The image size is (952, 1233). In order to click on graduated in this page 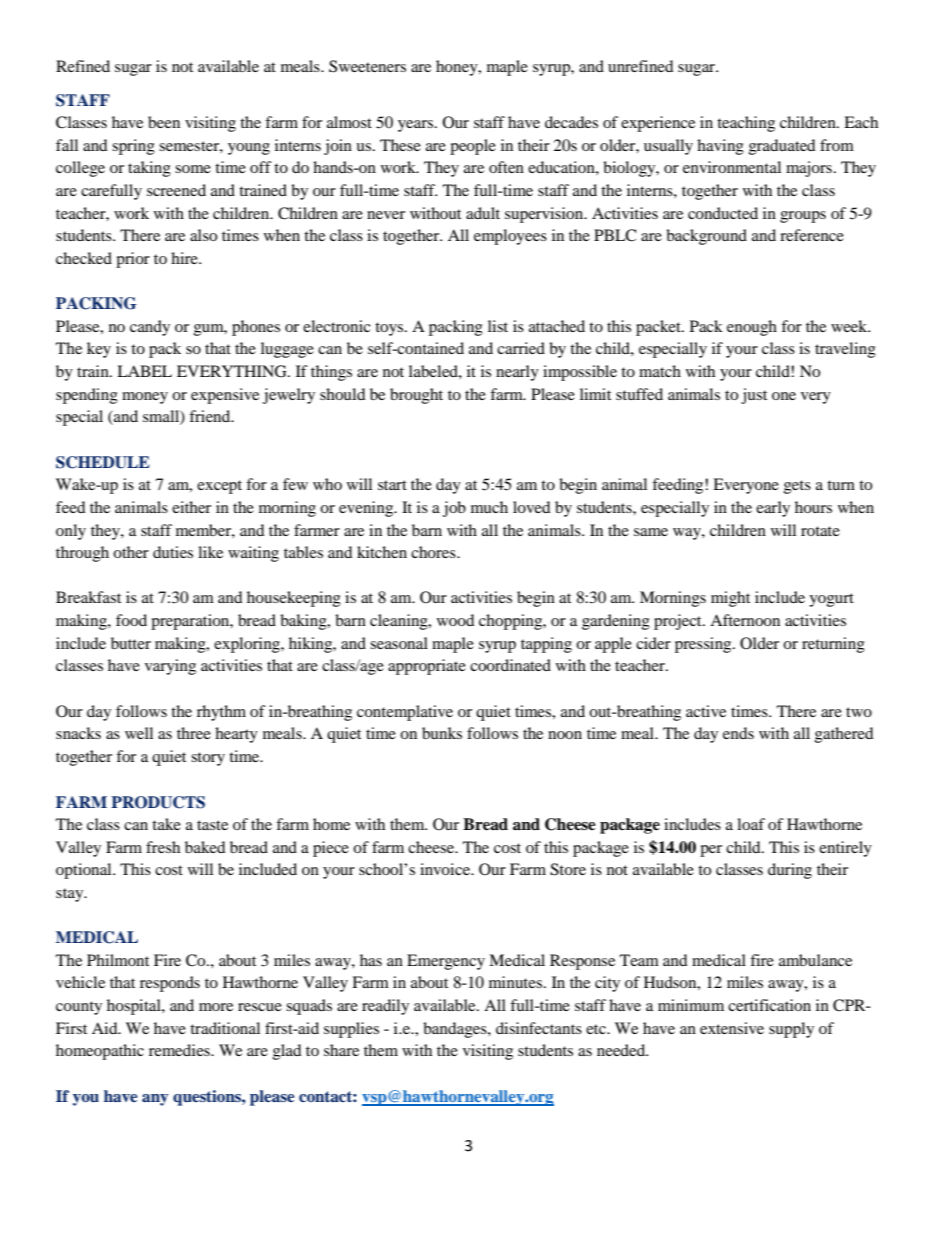, I will do `click(782, 147)`.
